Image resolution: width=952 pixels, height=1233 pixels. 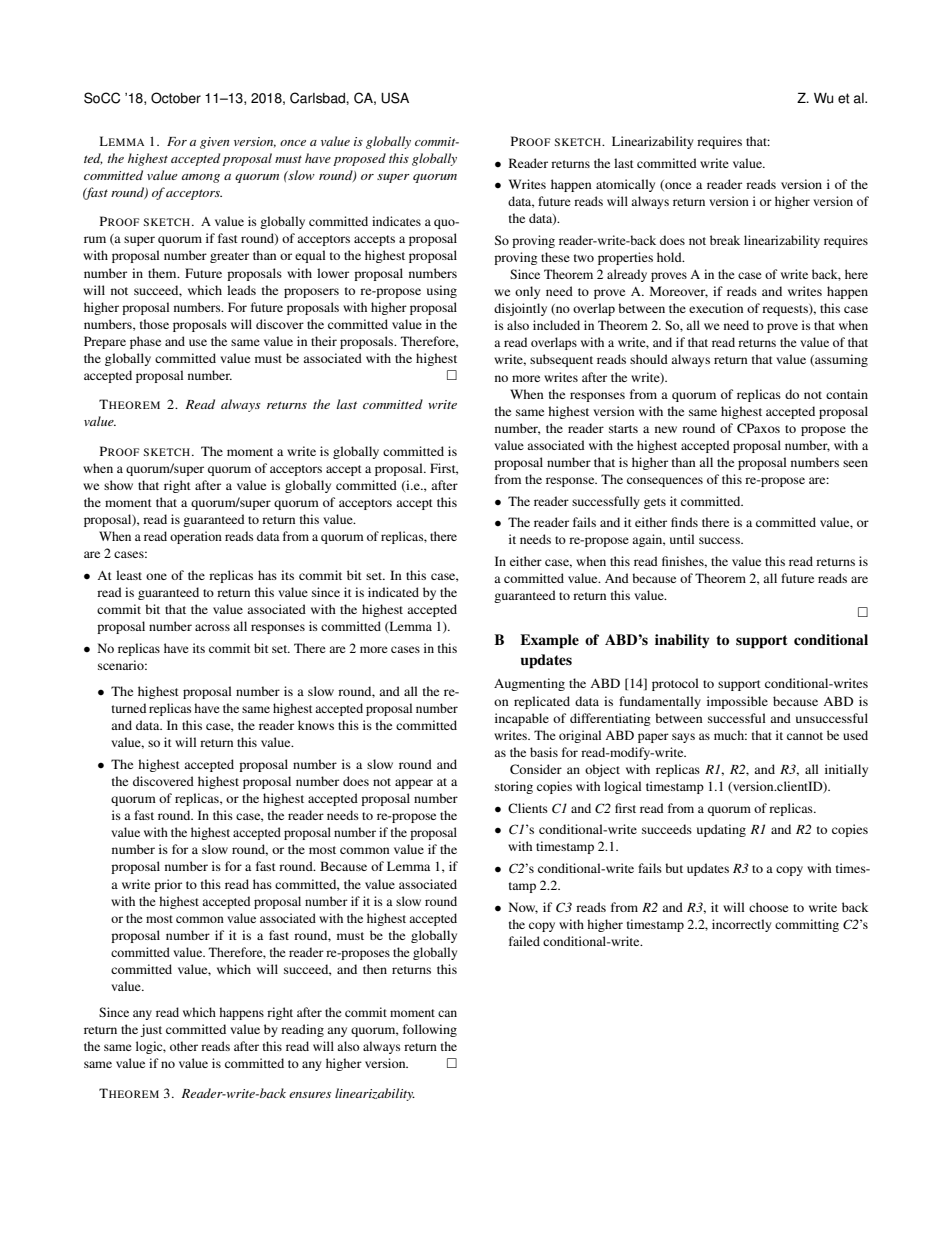 I want to click on given, so click(x=214, y=143).
